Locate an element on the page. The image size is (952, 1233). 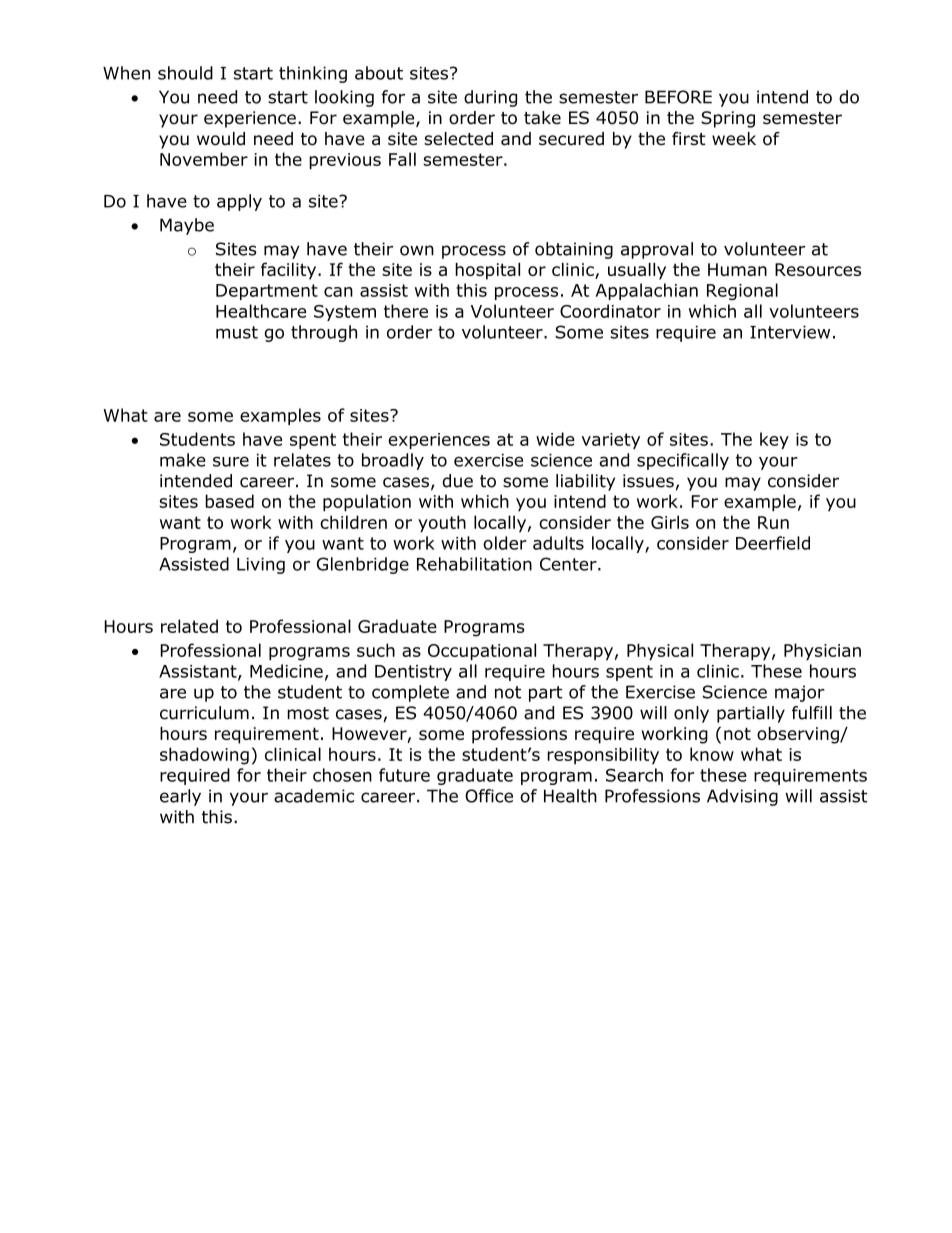
should is located at coordinates (185, 73).
